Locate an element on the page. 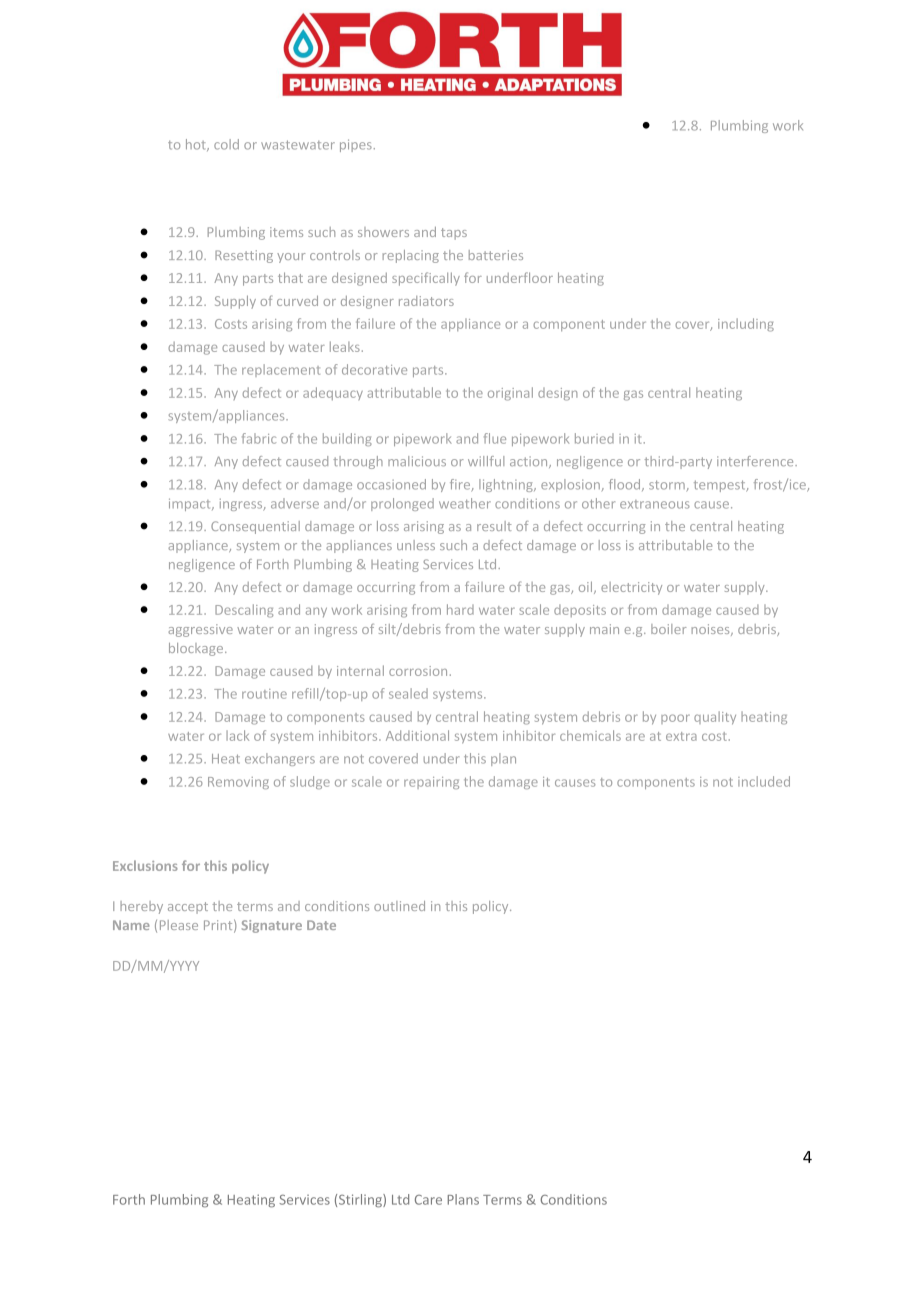 The image size is (924, 1308). flue is located at coordinates (495, 438).
